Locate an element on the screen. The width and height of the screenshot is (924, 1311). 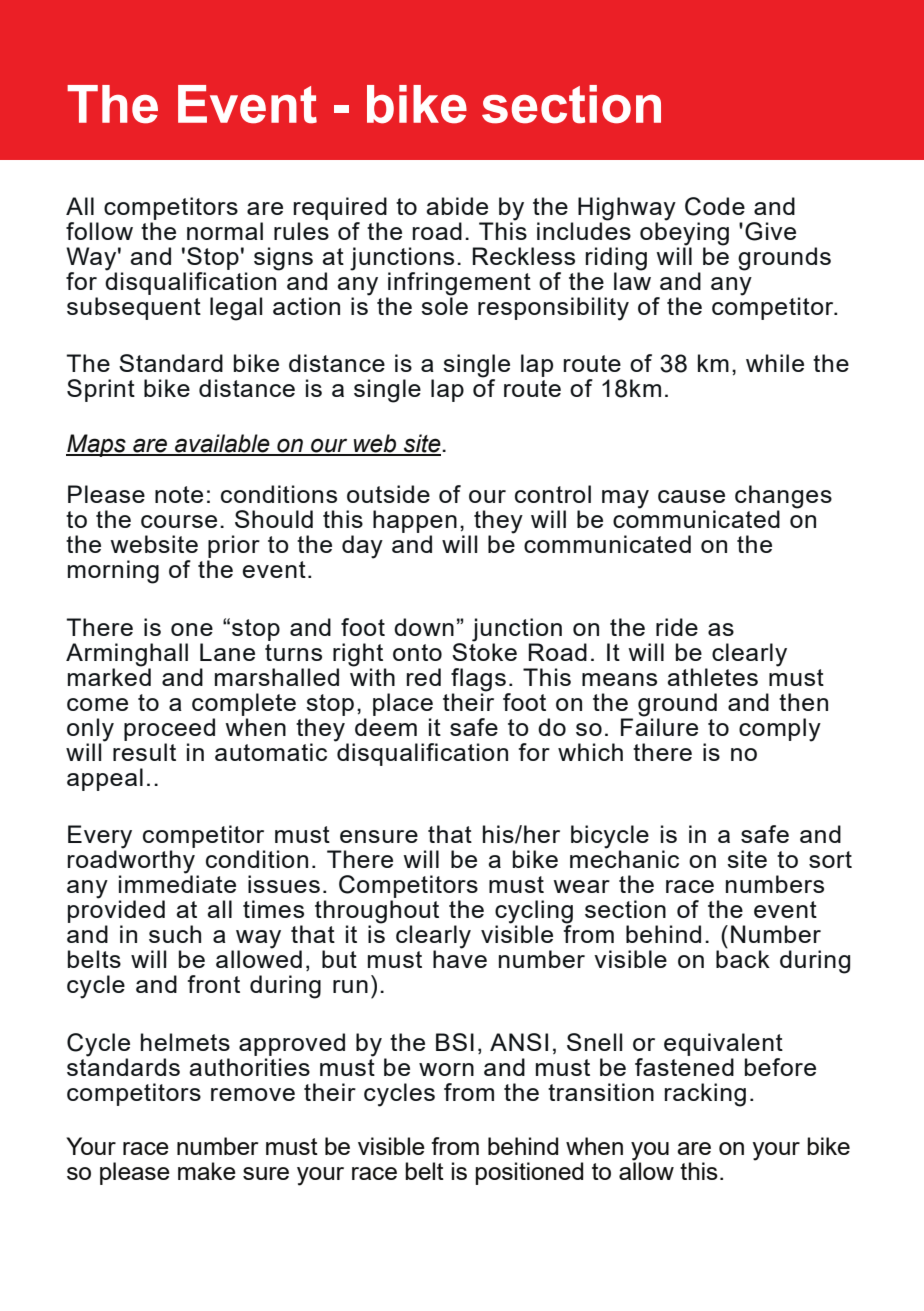
proceed is located at coordinates (169, 729).
